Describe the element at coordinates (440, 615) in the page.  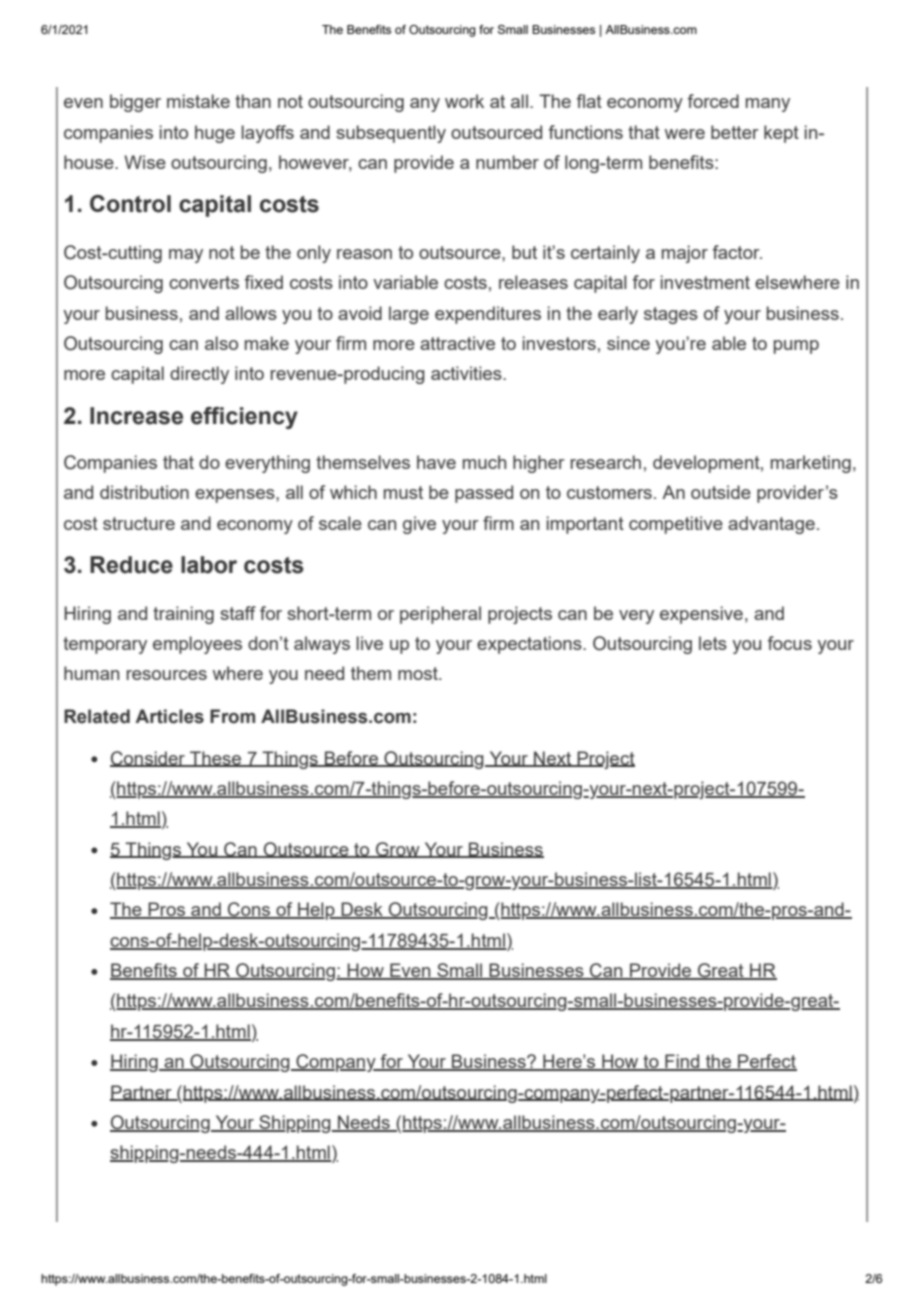
I see `peripheral` at that location.
